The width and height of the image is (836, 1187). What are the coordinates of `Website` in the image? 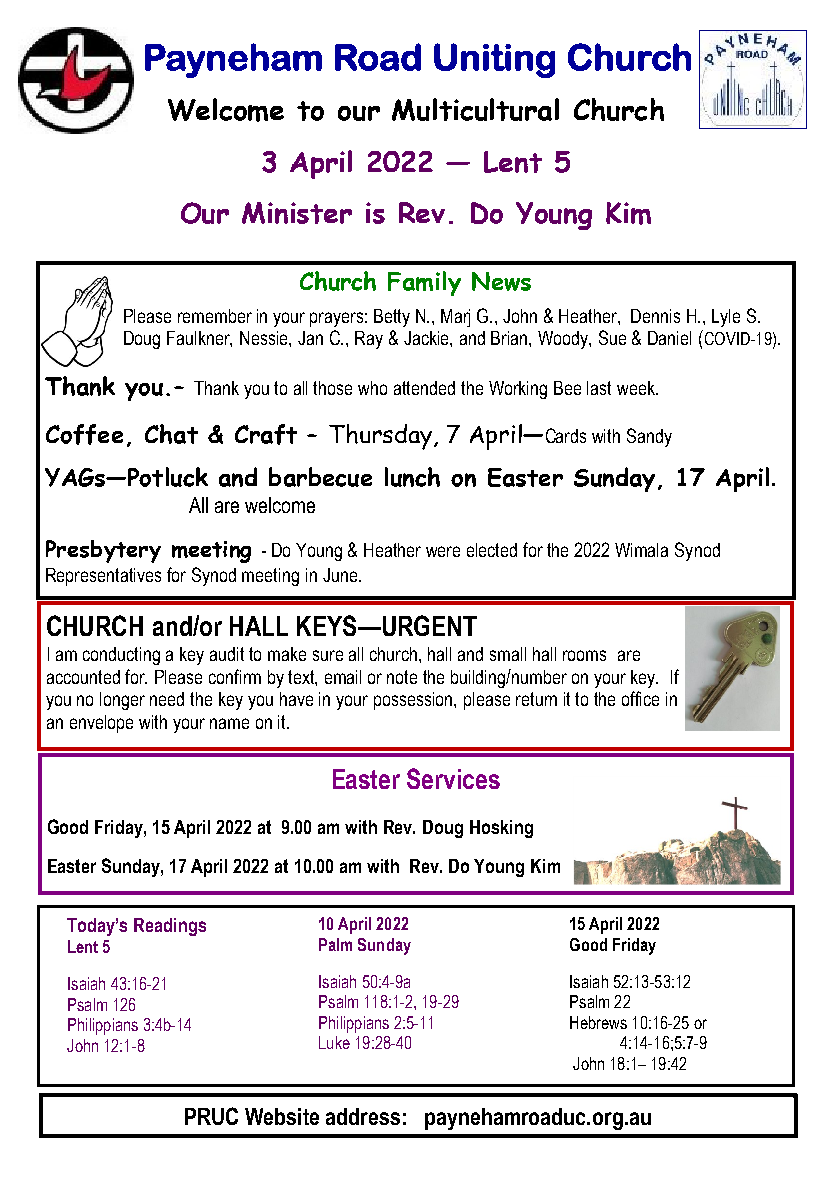 It's located at (282, 1116).
